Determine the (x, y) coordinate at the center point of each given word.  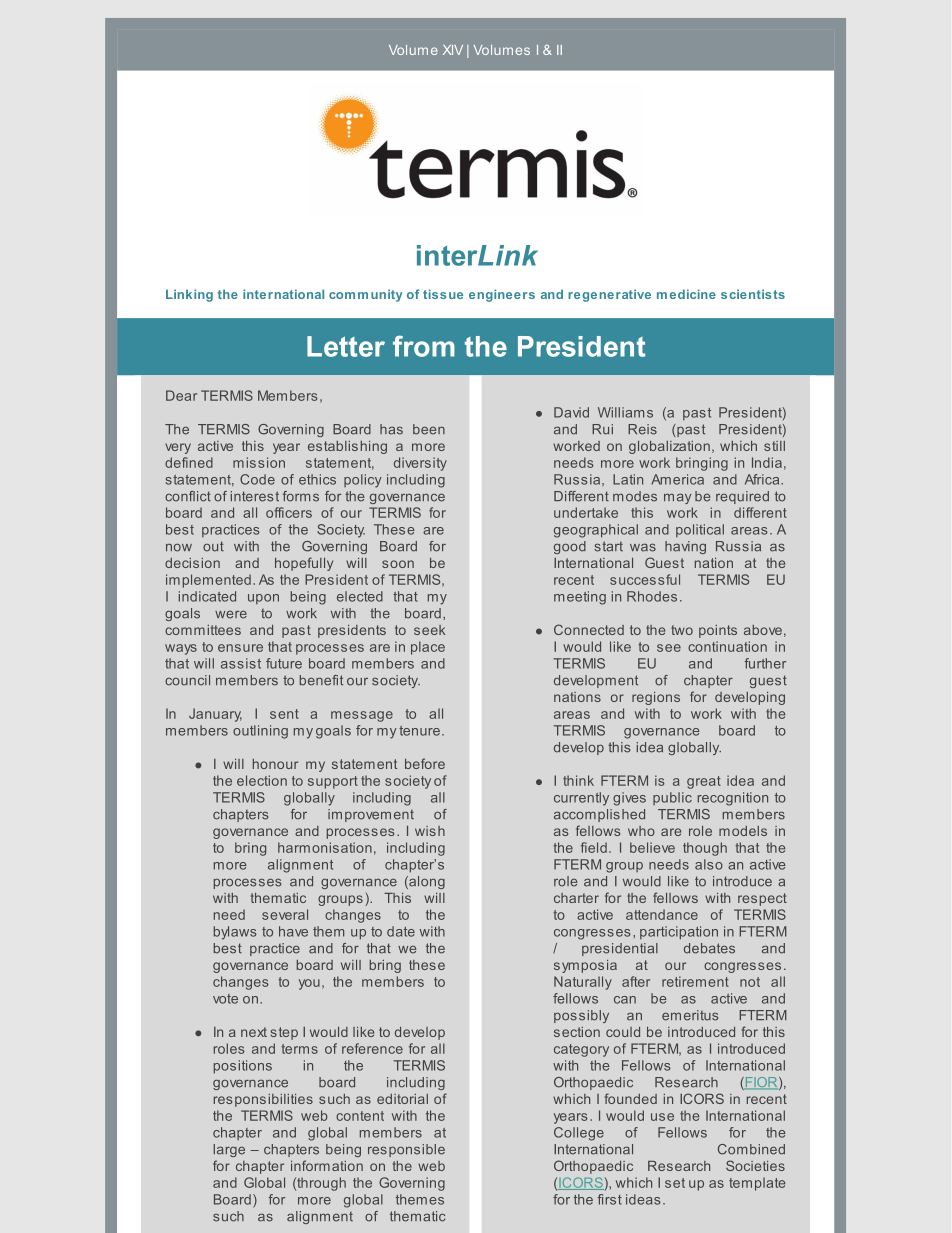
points (718, 631)
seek (429, 630)
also (709, 864)
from (424, 346)
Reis (642, 429)
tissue (443, 294)
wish (430, 831)
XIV (453, 50)
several (285, 914)
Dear (181, 395)
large (229, 1150)
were (231, 614)
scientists (753, 294)
